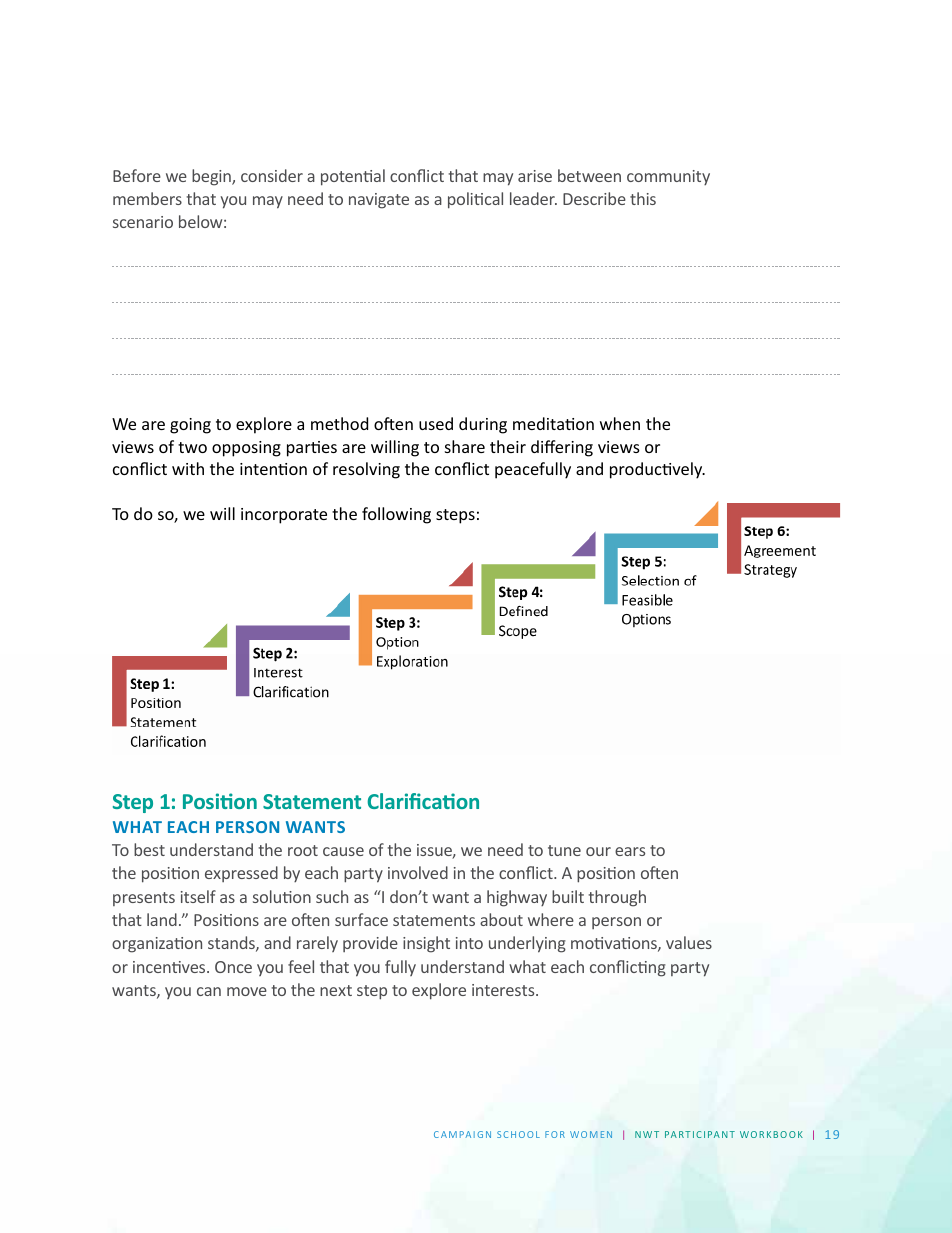 The width and height of the screenshot is (952, 1233). I want to click on involved, so click(418, 872).
